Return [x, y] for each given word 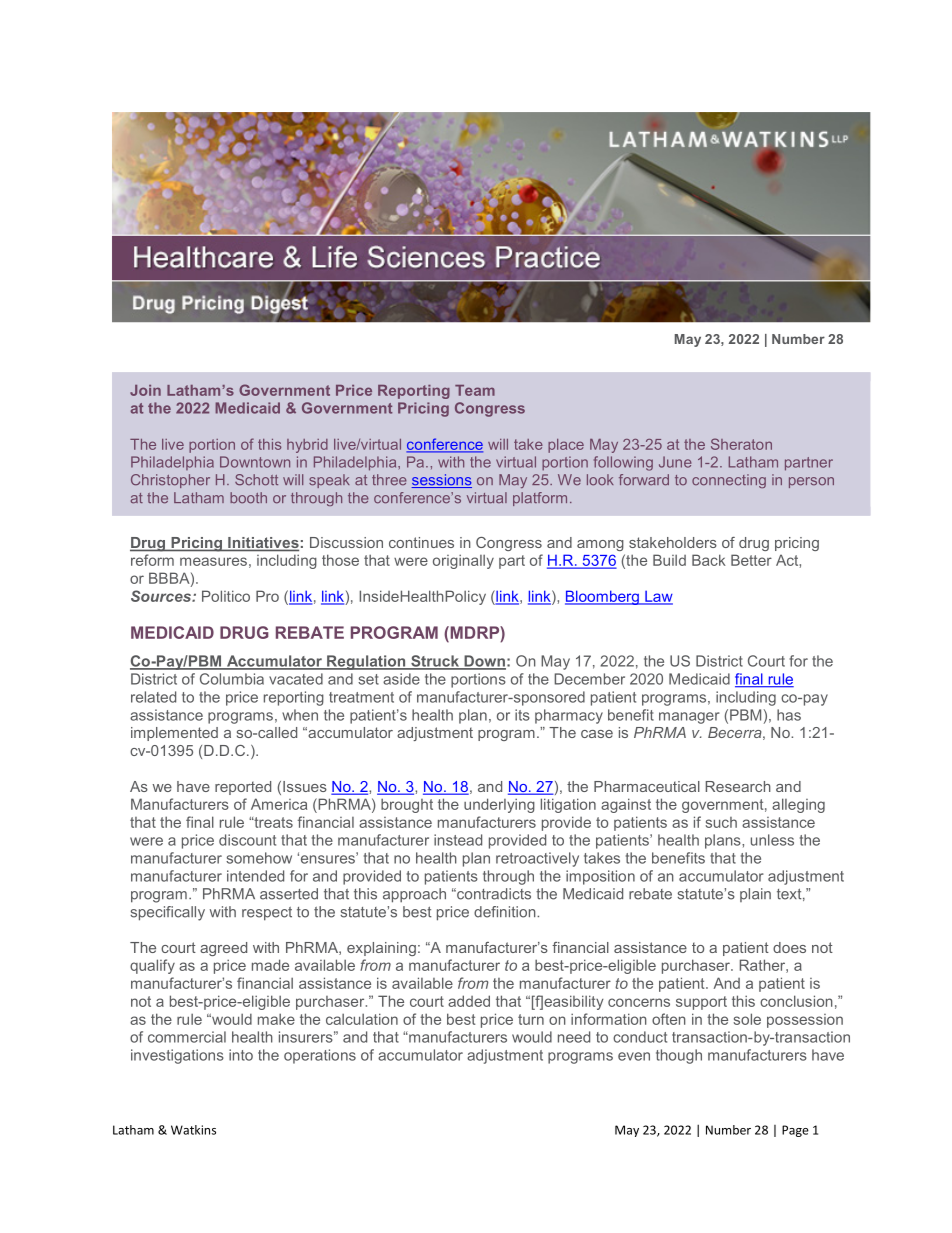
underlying [499, 805]
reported [243, 788]
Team [475, 390]
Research [738, 786]
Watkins [193, 1130]
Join [145, 390]
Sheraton [741, 444]
